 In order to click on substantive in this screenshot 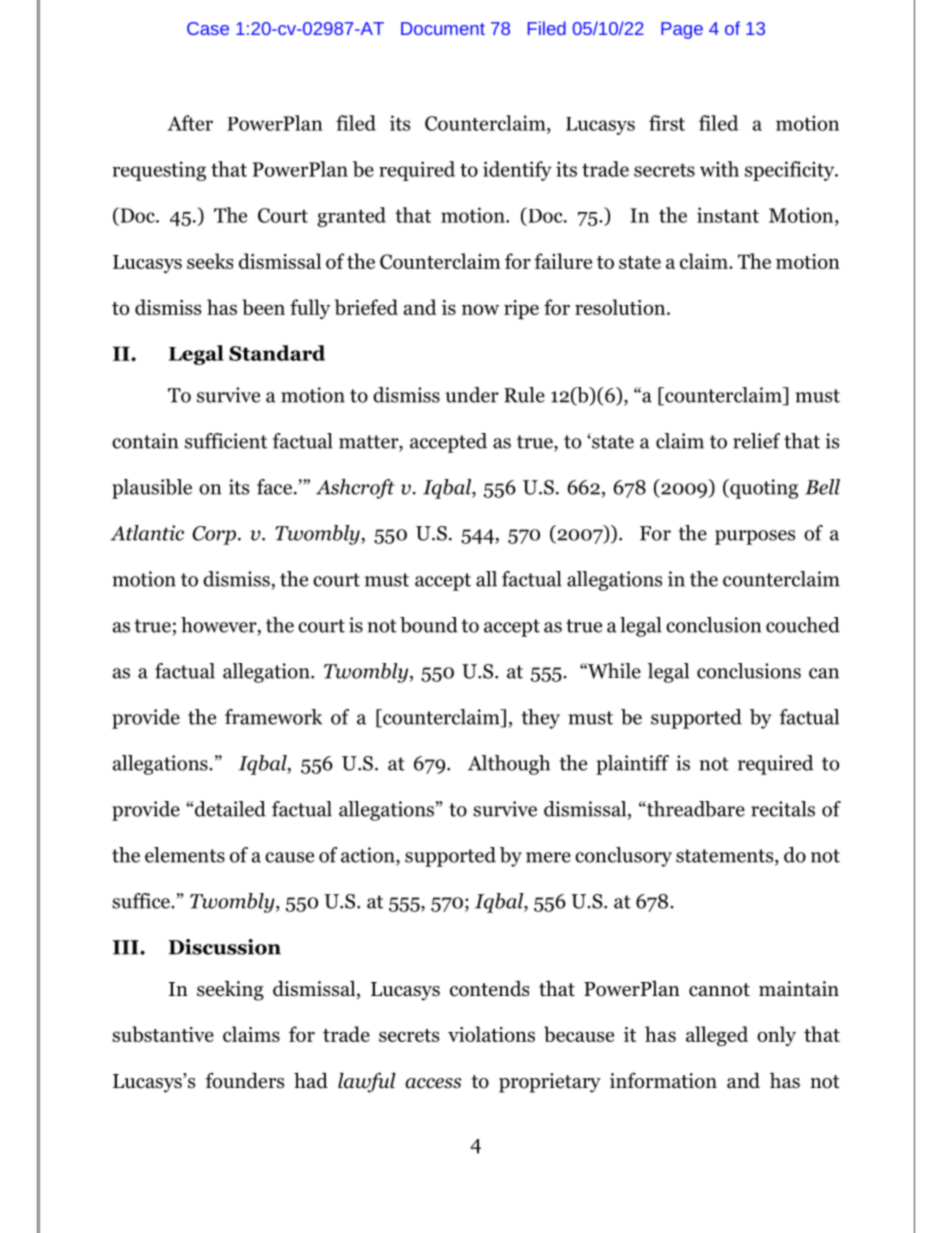, I will do `click(163, 1034)`.
